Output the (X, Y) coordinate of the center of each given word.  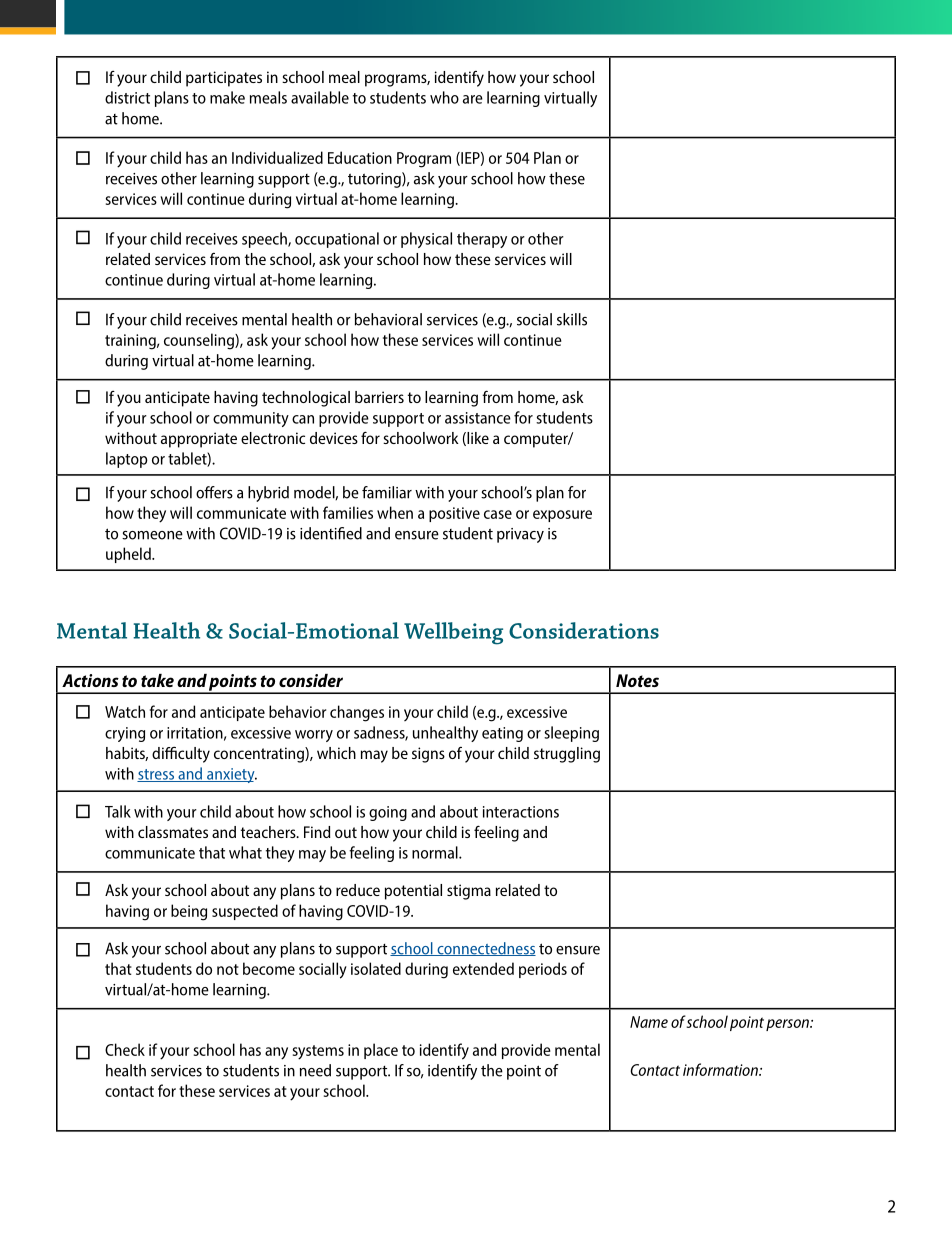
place (381, 1051)
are (473, 99)
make (227, 97)
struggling (567, 755)
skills (572, 319)
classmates (173, 832)
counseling (200, 341)
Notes (637, 680)
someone (152, 535)
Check (125, 1049)
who (444, 97)
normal (436, 852)
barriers (379, 397)
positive (454, 514)
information (721, 1069)
